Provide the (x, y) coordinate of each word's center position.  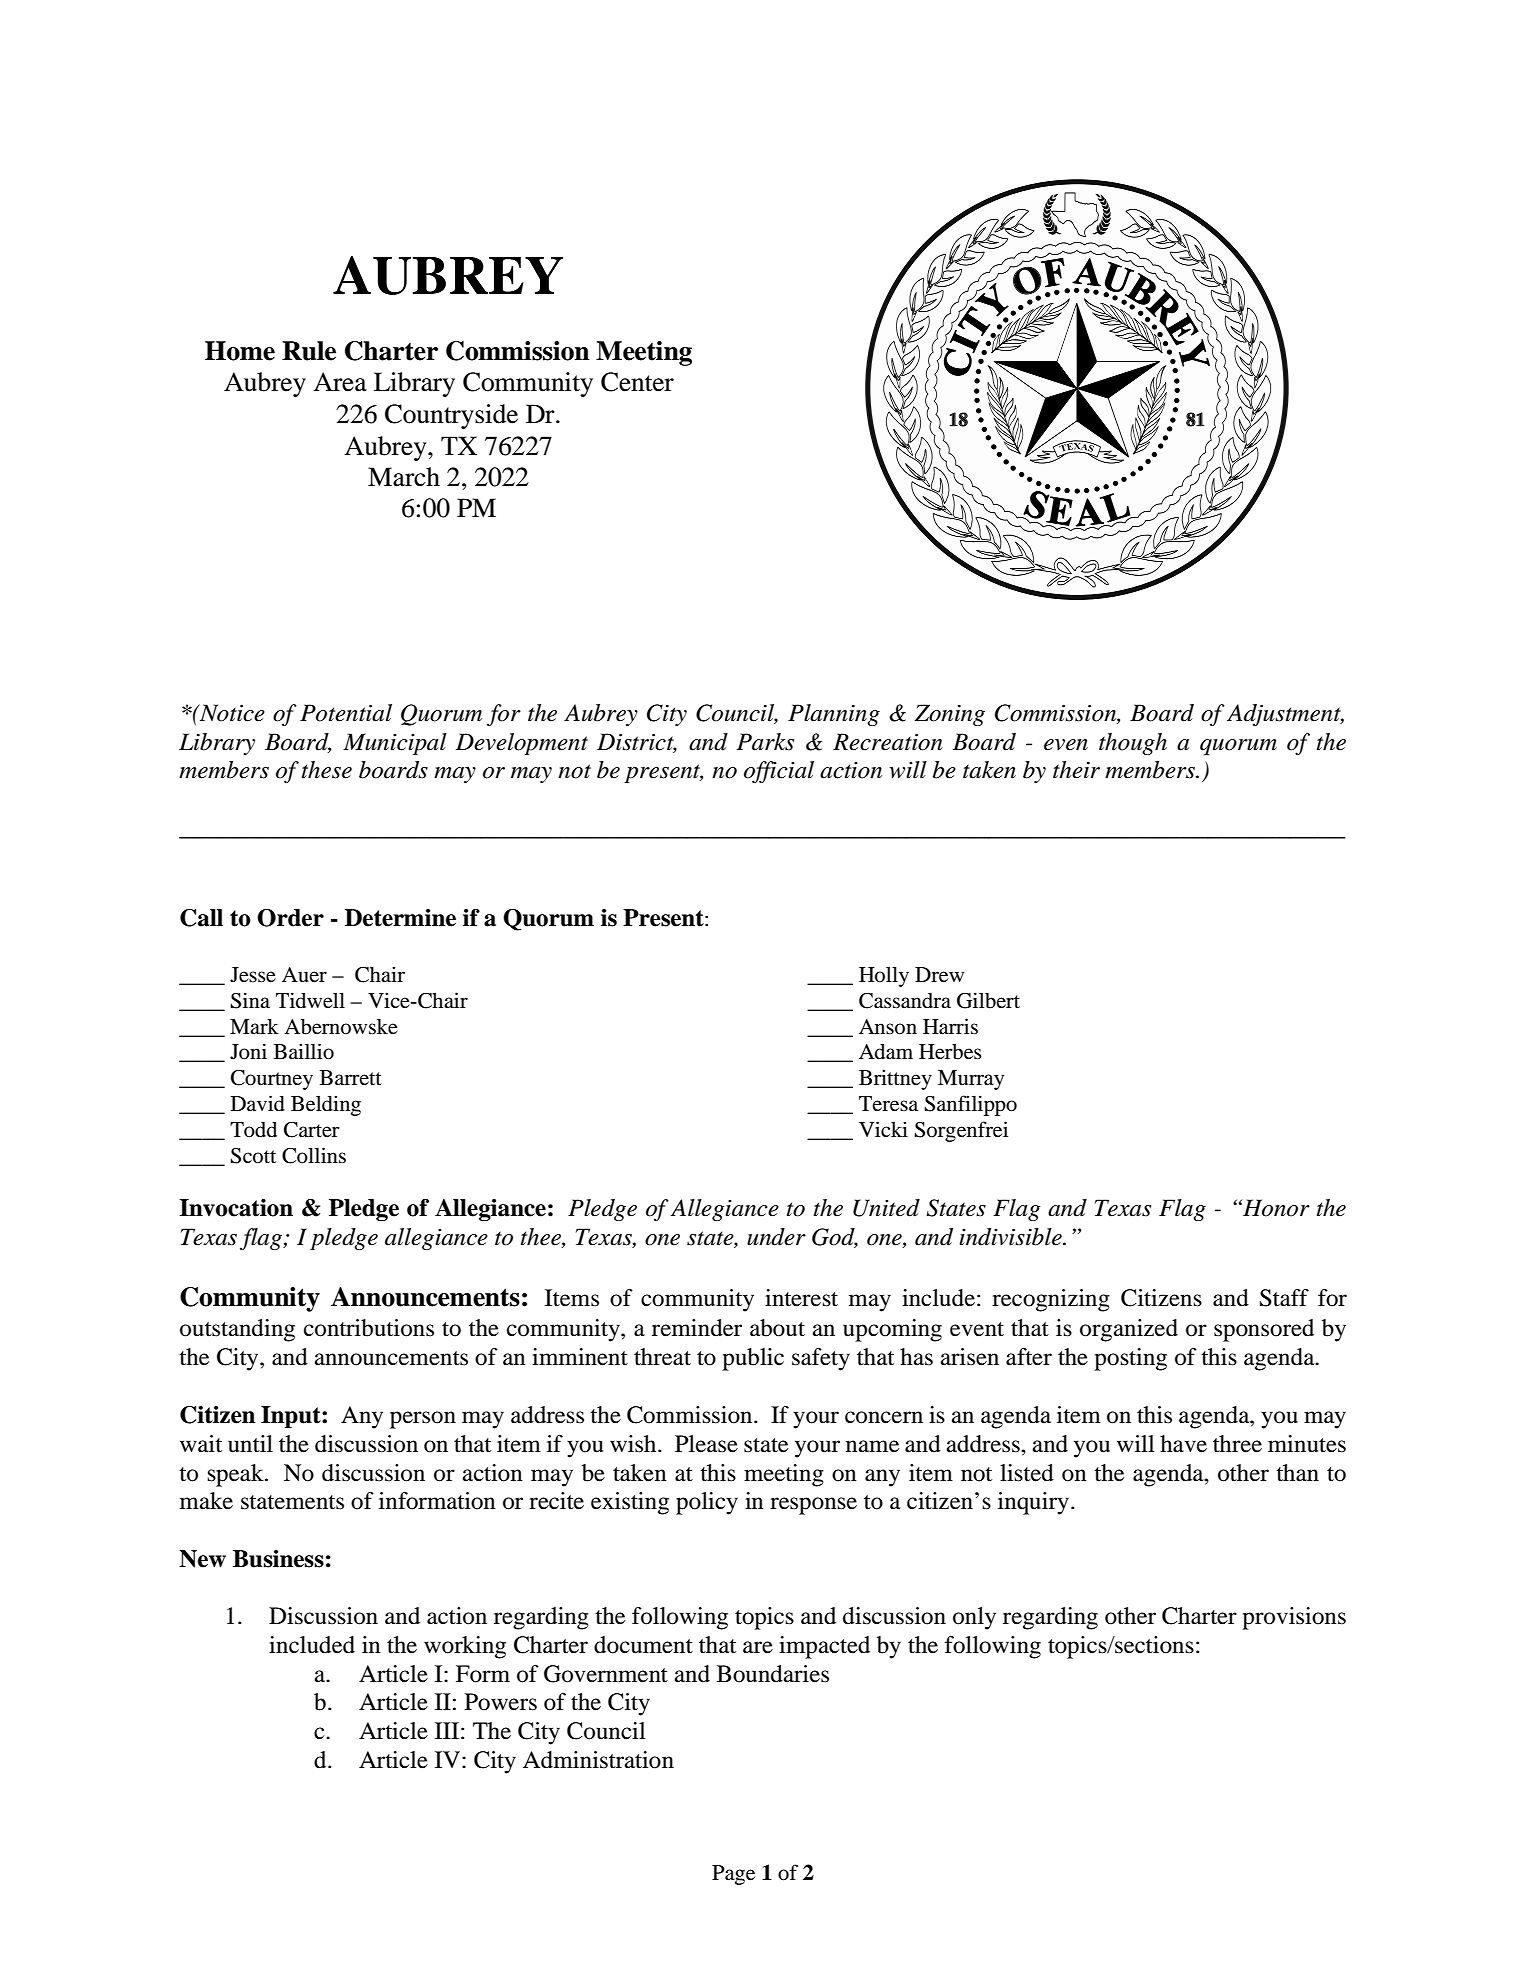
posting (1130, 1359)
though (1133, 744)
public (753, 1359)
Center (637, 382)
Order (290, 918)
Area (340, 382)
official (779, 772)
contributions (369, 1328)
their (1076, 770)
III (447, 1730)
